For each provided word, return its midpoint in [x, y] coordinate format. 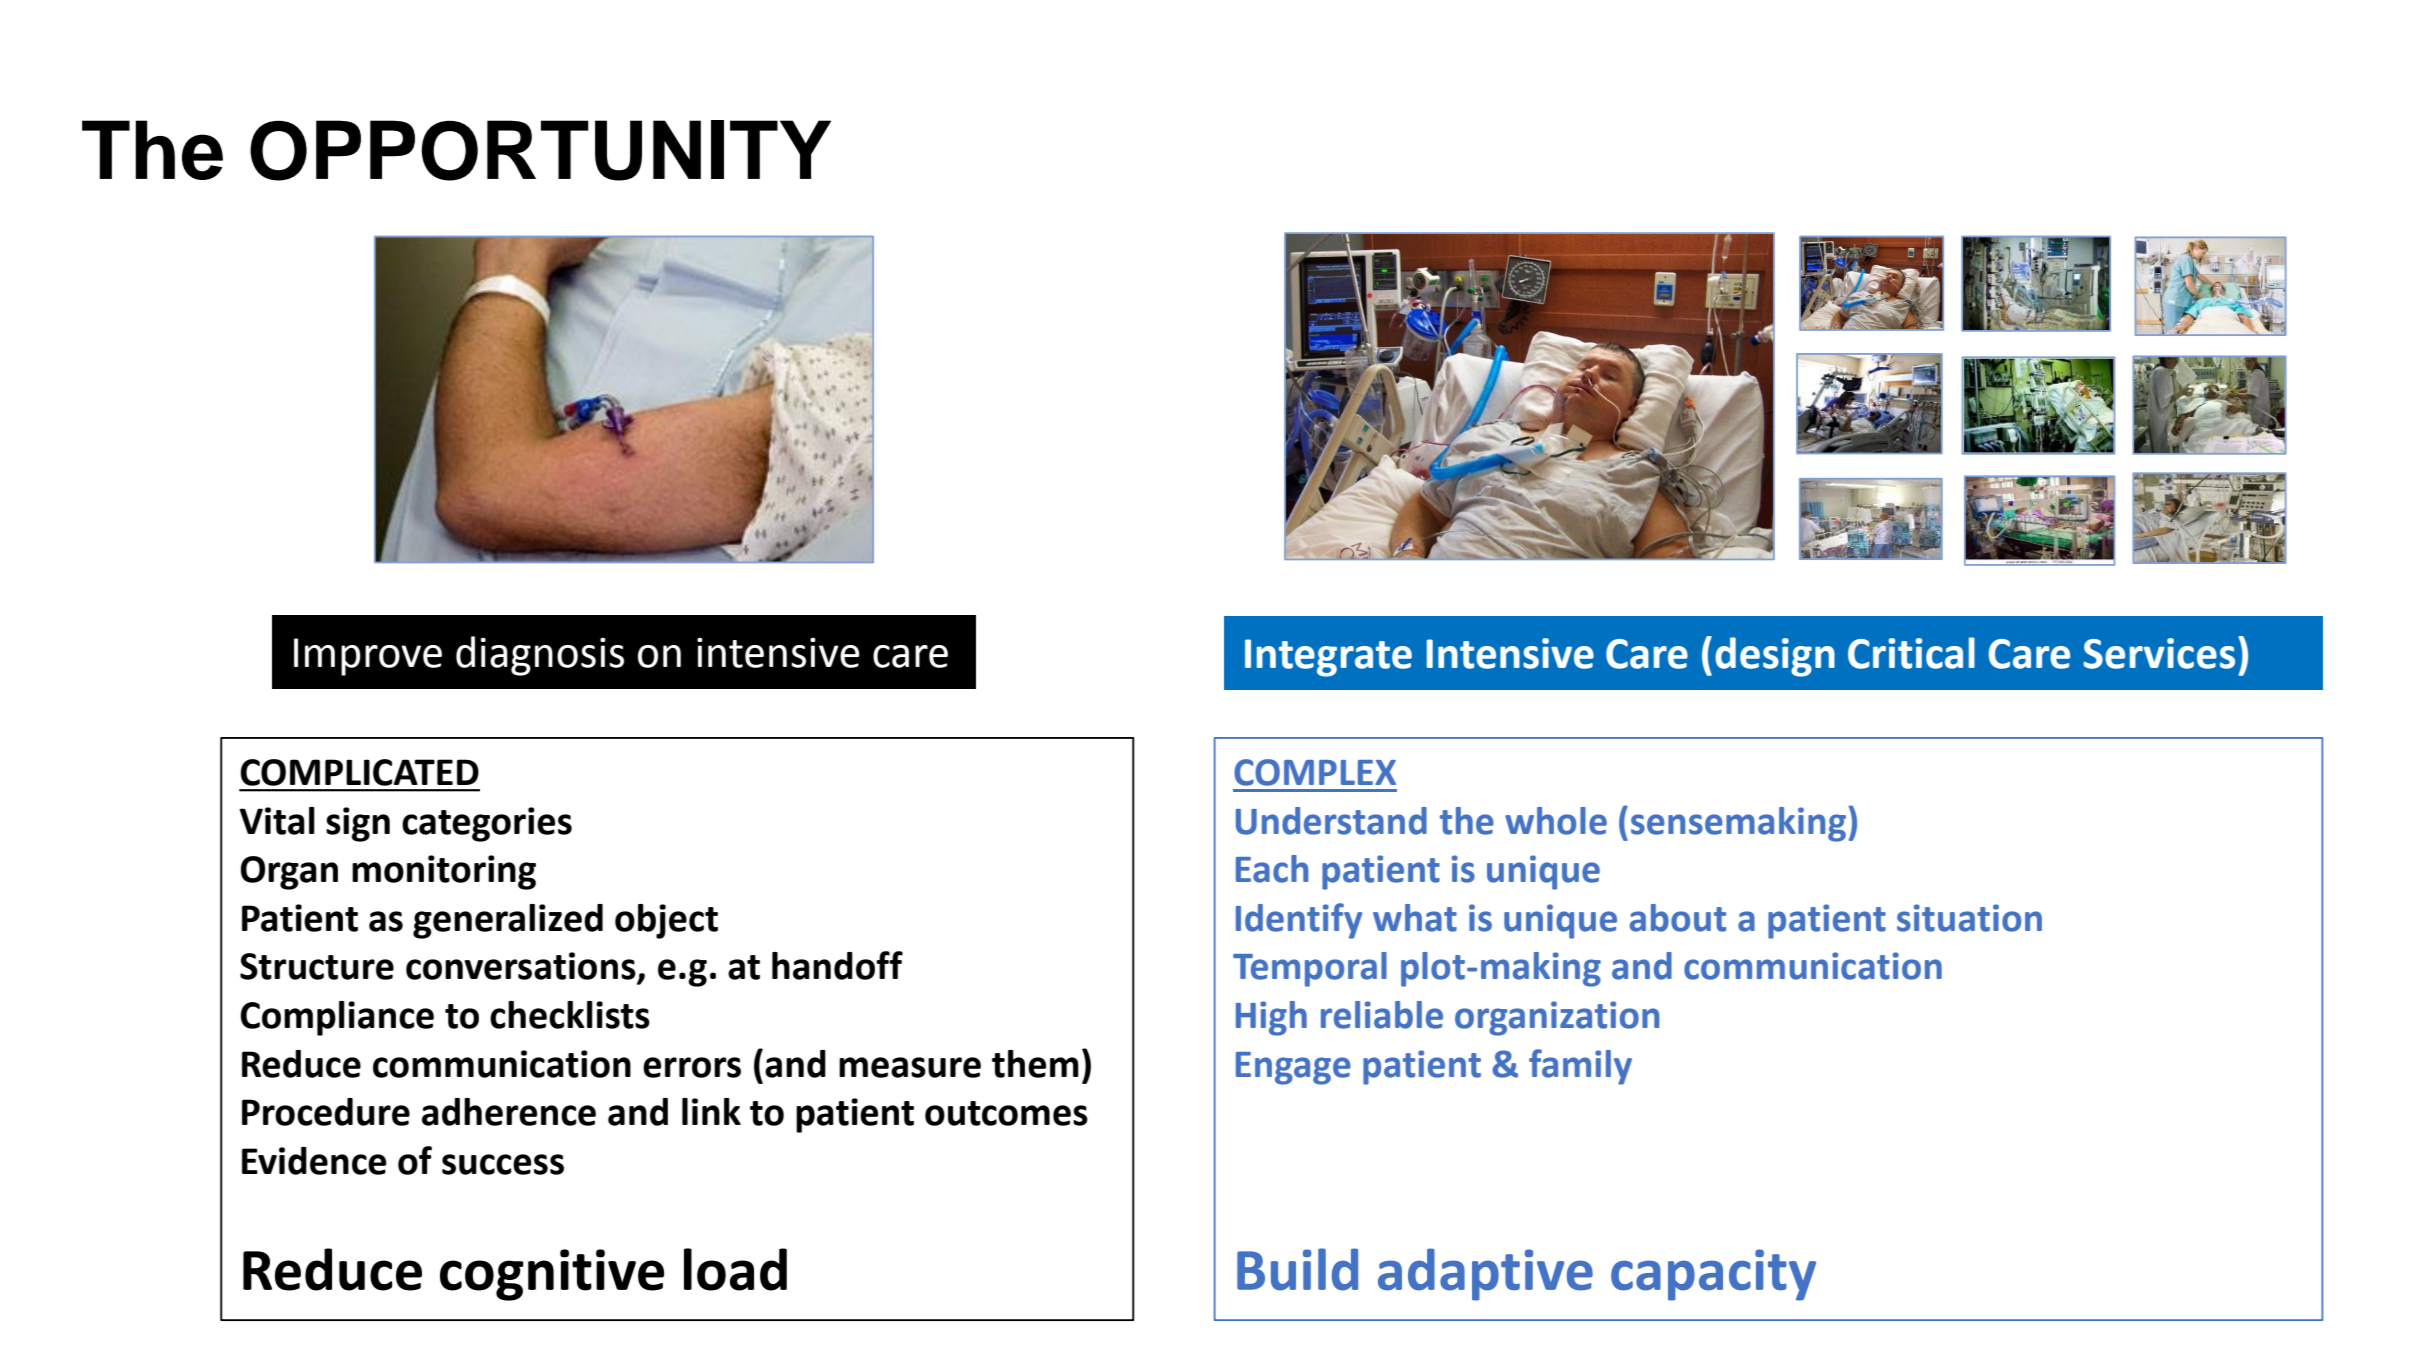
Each [1272, 869]
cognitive [552, 1275]
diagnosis [540, 656]
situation [1969, 918]
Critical [1911, 653]
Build [1297, 1269]
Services [2159, 653]
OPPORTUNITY [540, 150]
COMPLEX [1315, 772]
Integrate [1328, 658]
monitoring [444, 872]
